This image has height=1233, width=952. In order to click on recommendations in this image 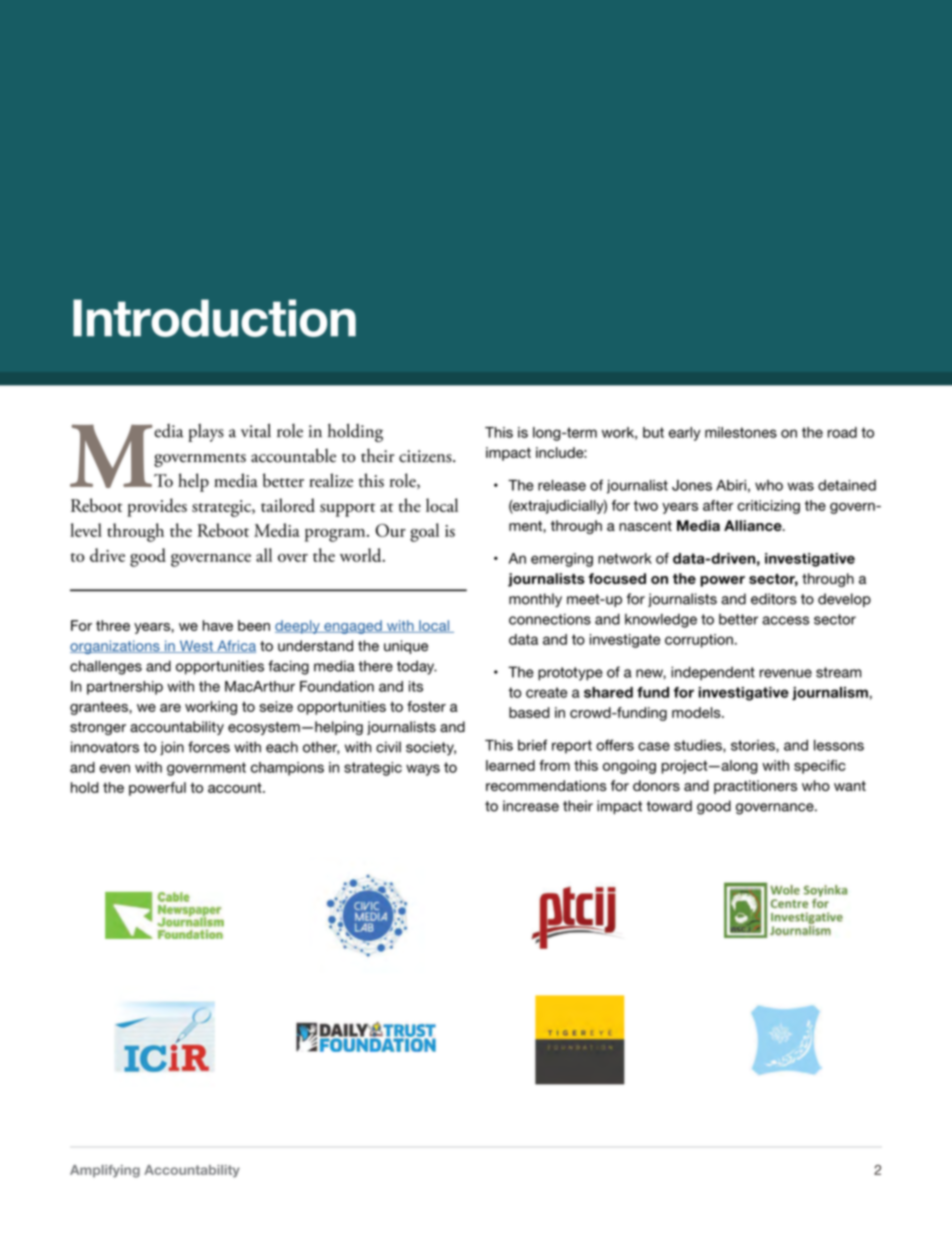, I will do `click(546, 785)`.
